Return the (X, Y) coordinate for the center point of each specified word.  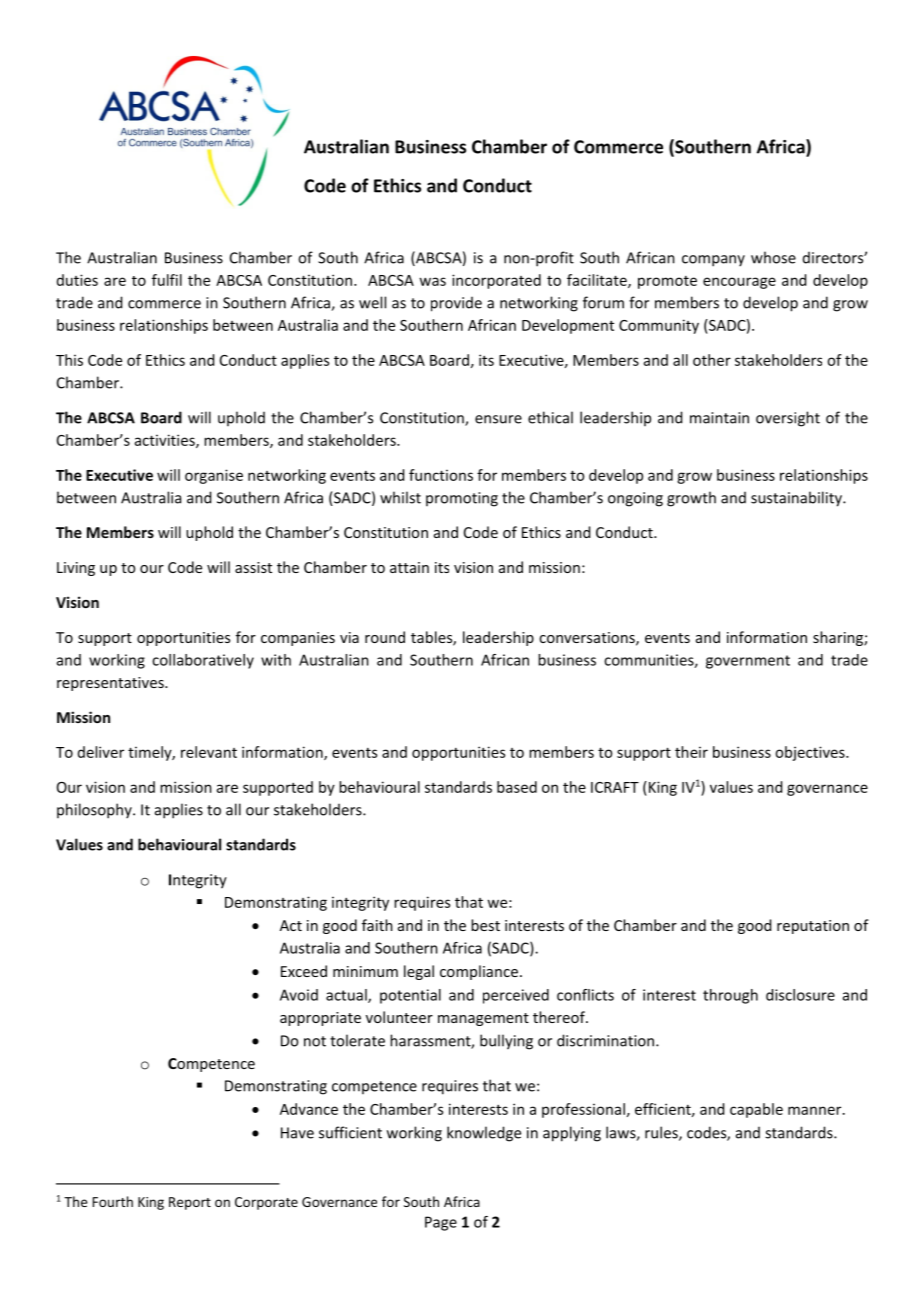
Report (190, 1203)
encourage (739, 283)
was (432, 281)
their (691, 752)
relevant (209, 752)
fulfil (167, 280)
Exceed (304, 971)
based (517, 787)
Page (441, 1223)
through (730, 996)
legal (419, 972)
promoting (462, 499)
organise (214, 476)
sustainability (797, 499)
